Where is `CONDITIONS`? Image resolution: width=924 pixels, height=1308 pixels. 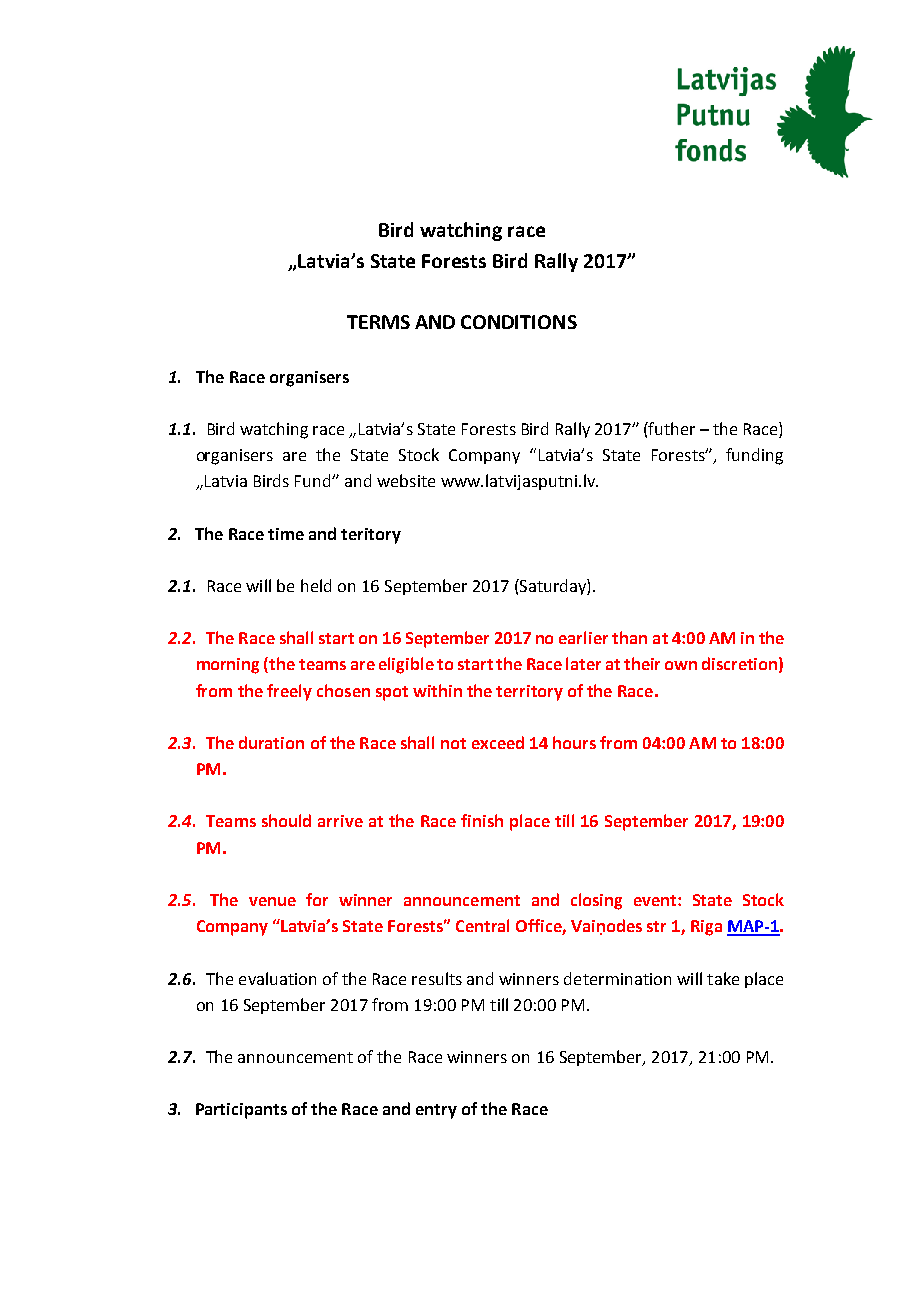 CONDITIONS is located at coordinates (519, 322).
